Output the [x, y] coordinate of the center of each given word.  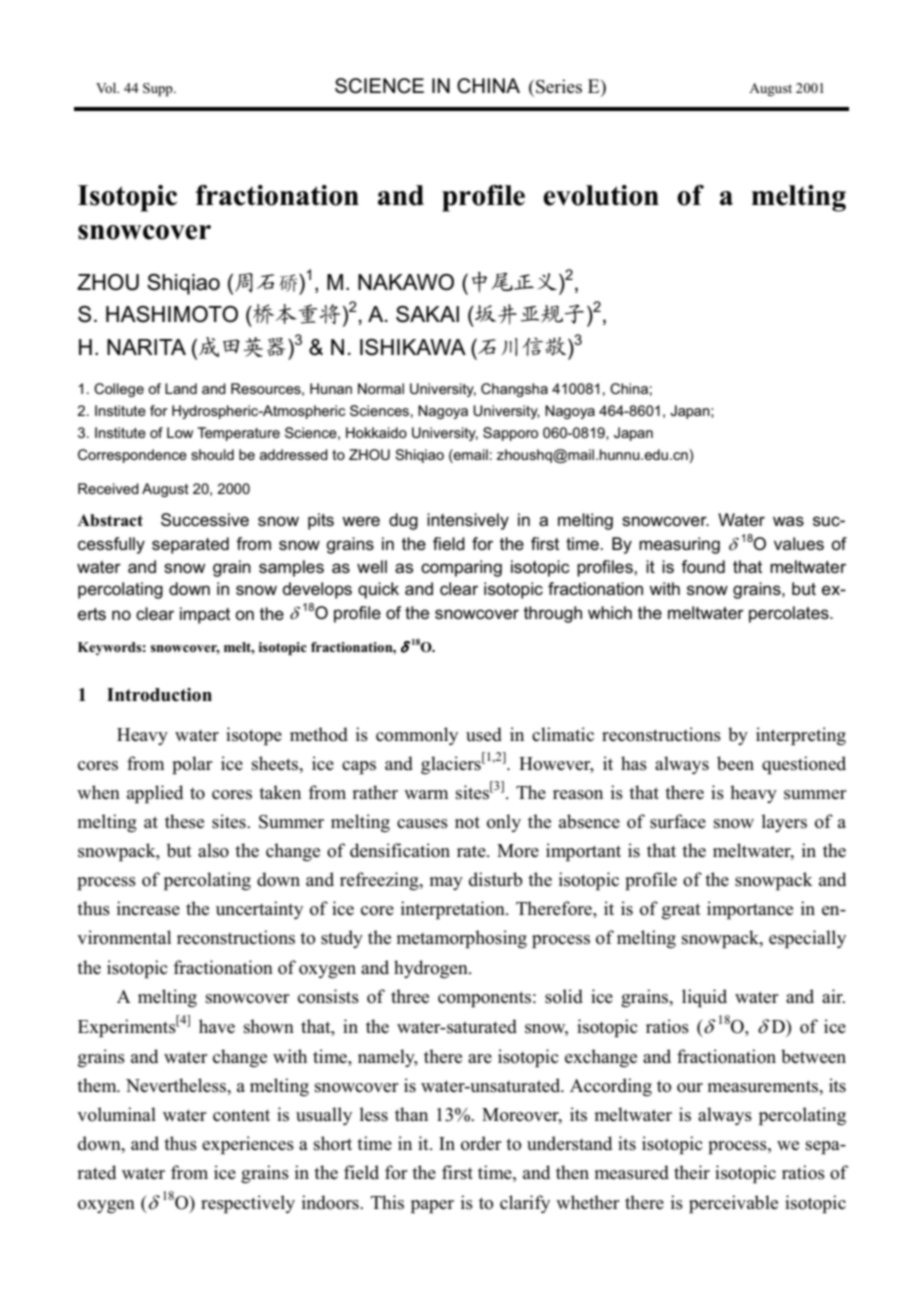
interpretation [454, 910]
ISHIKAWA [413, 347]
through [553, 614]
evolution [601, 195]
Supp [159, 90]
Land [181, 388]
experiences [248, 1145]
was [788, 521]
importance [750, 910]
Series [559, 86]
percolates [790, 614]
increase [148, 908]
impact [205, 615]
